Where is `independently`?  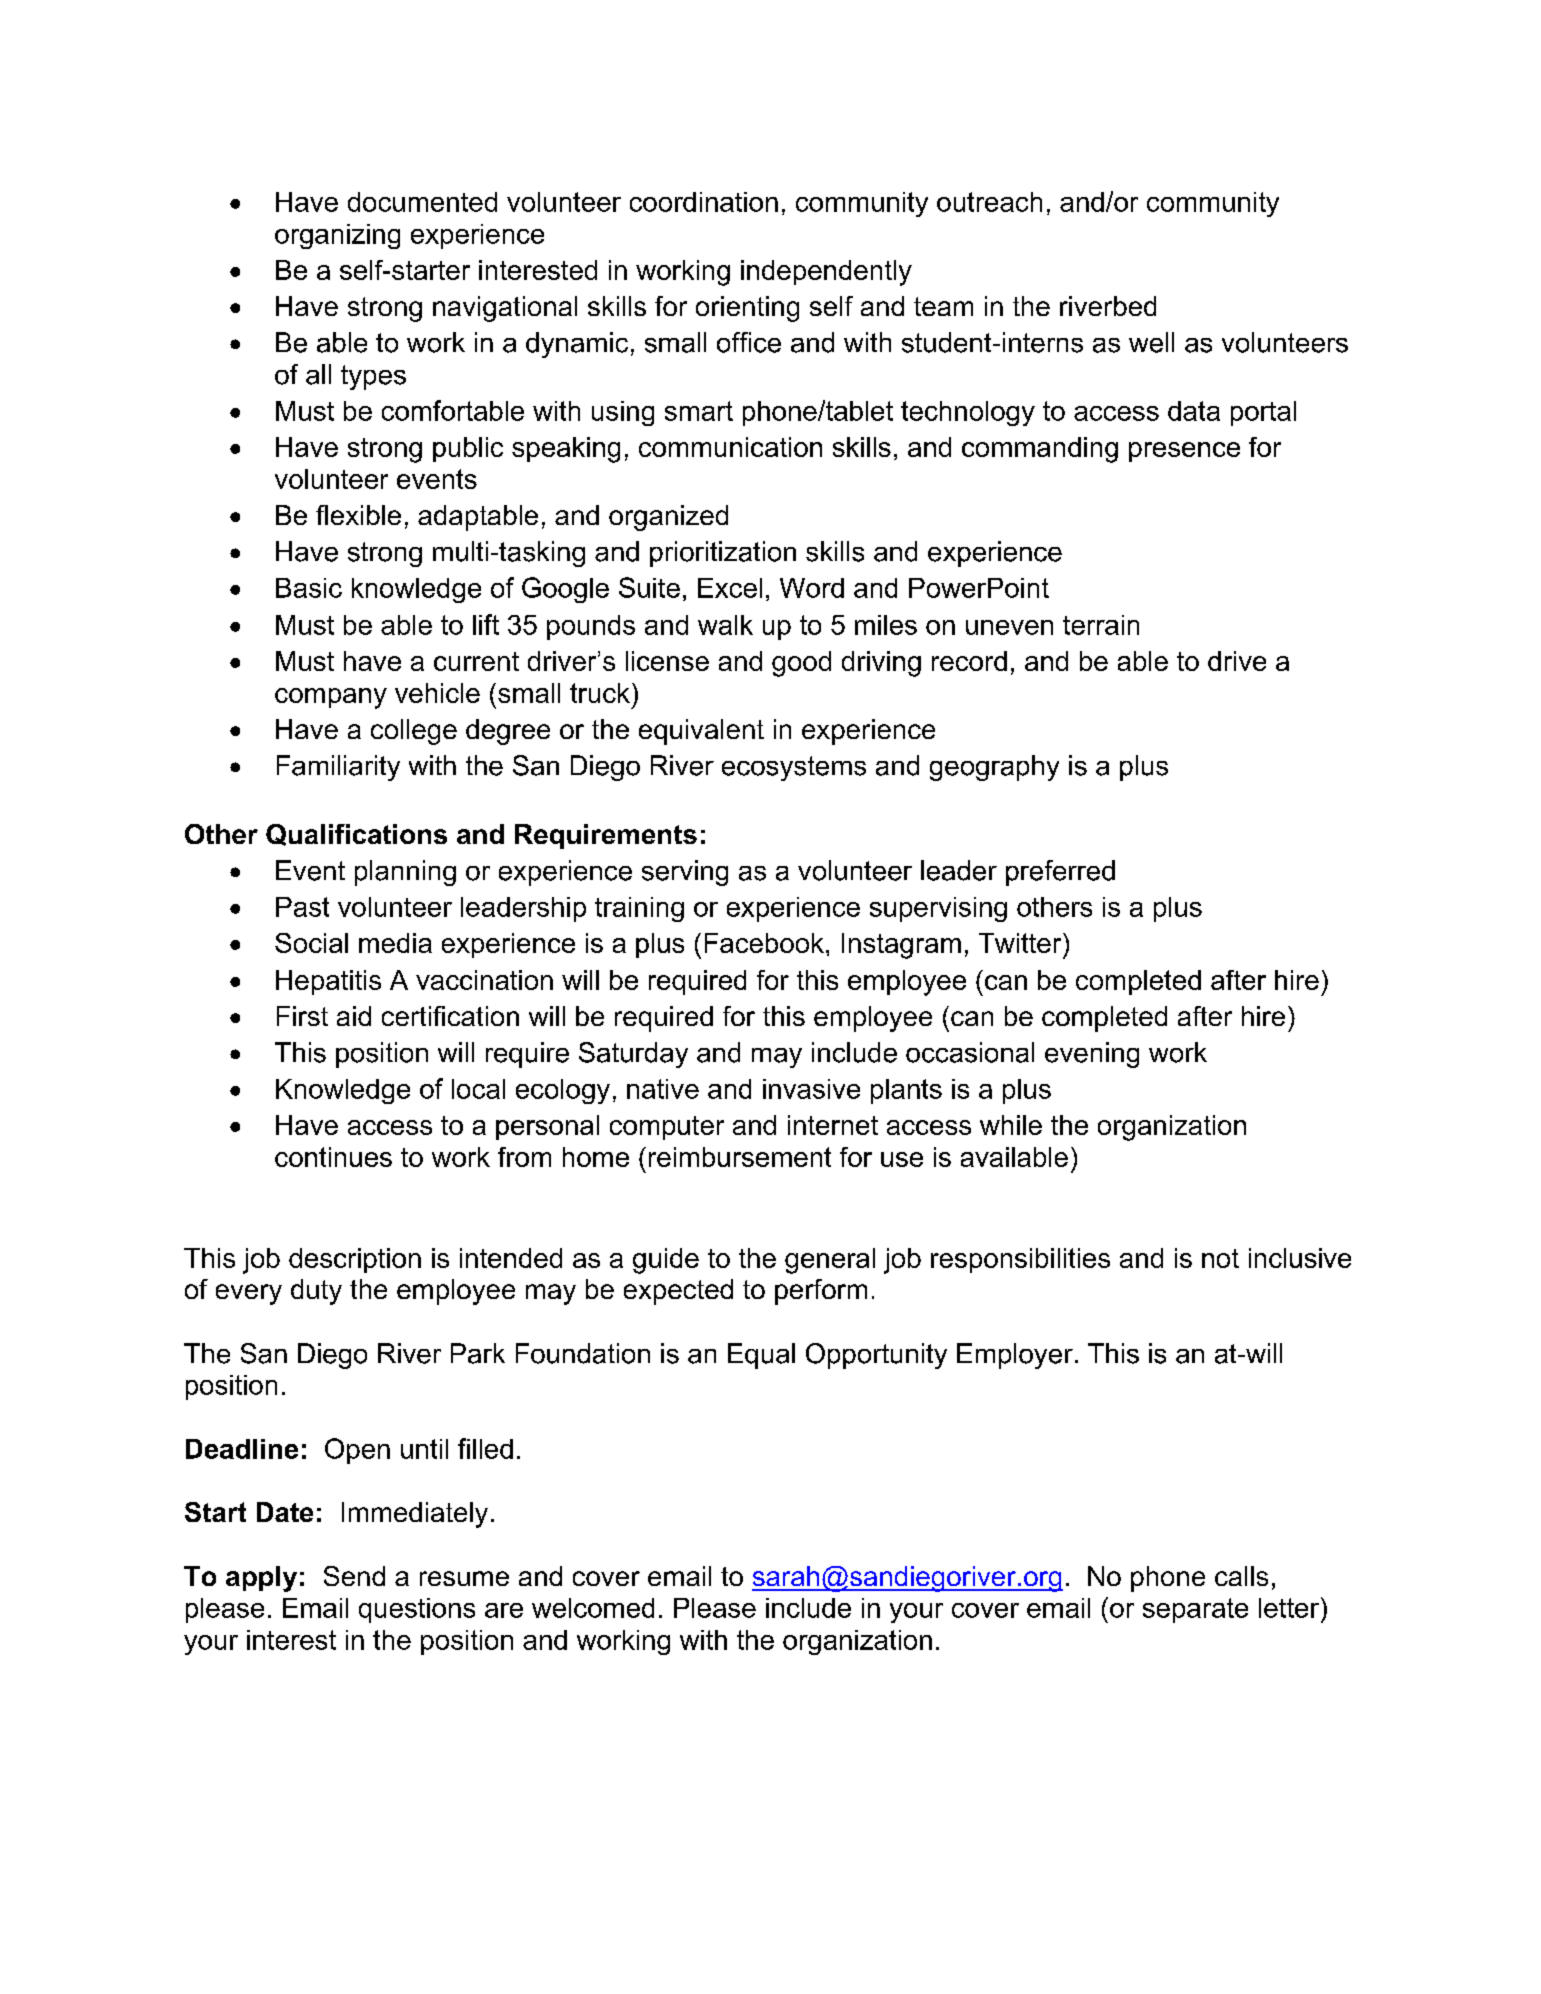 independently is located at coordinates (826, 273).
